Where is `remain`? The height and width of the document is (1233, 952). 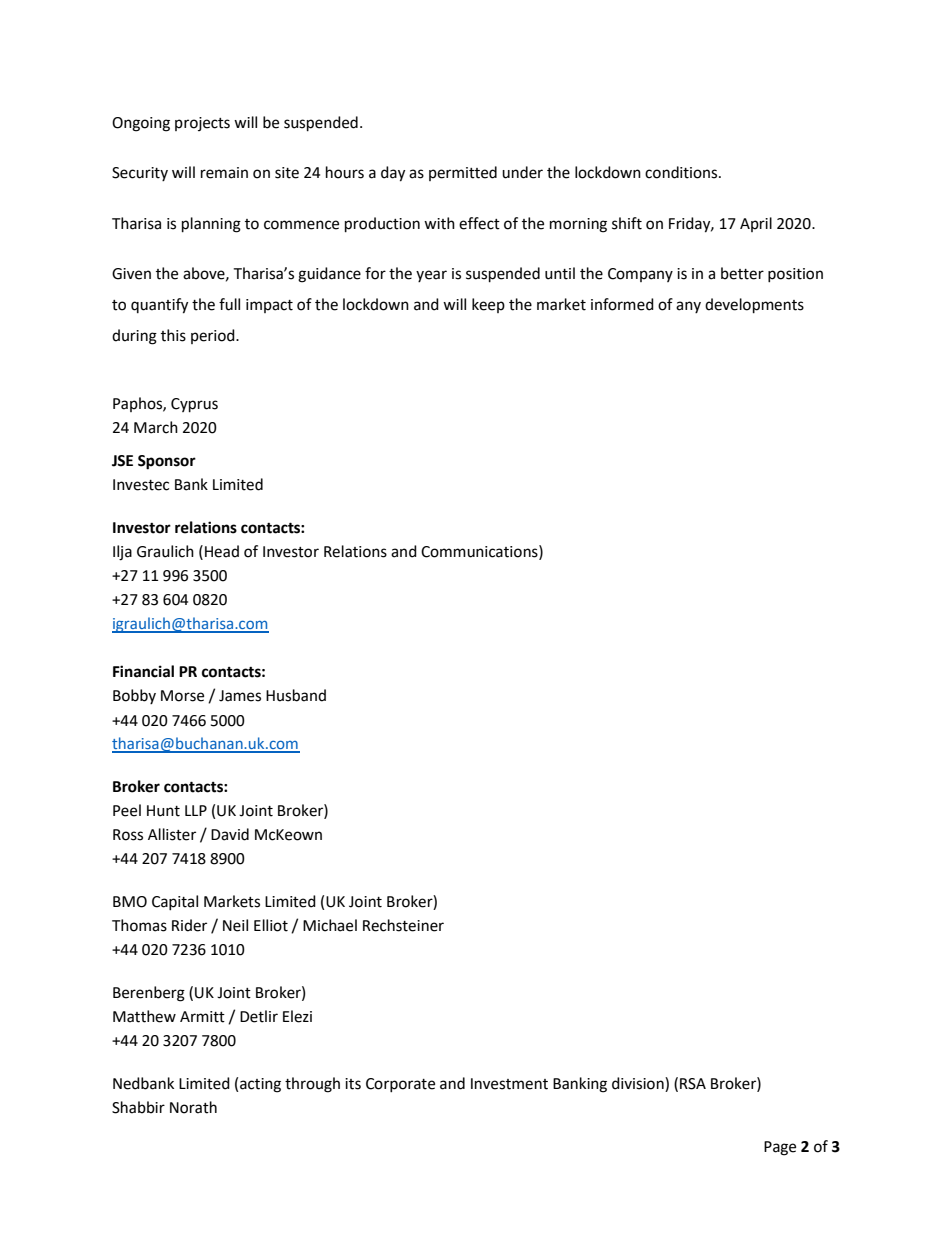 remain is located at coordinates (224, 173).
